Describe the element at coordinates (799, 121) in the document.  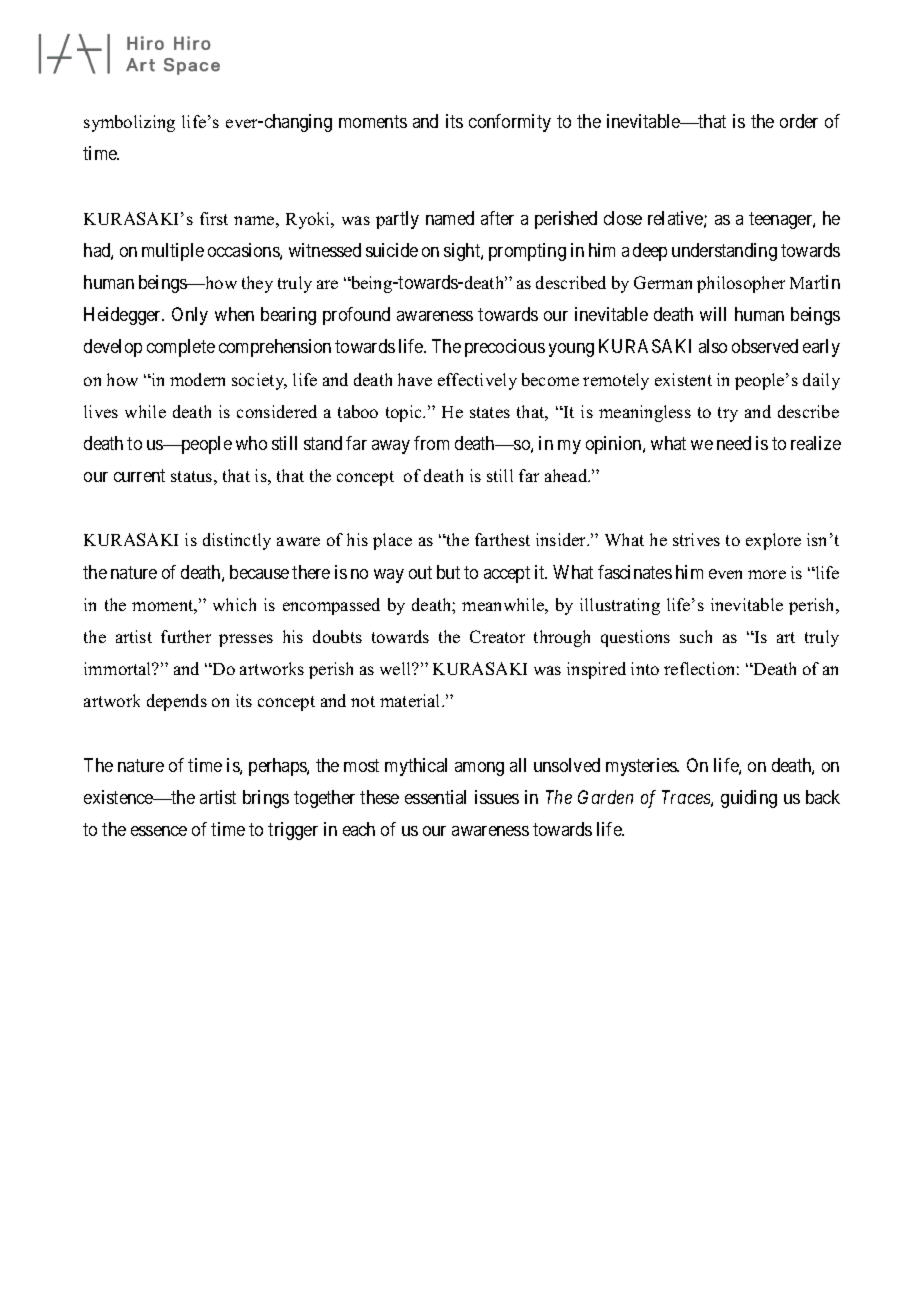
I see `order` at that location.
